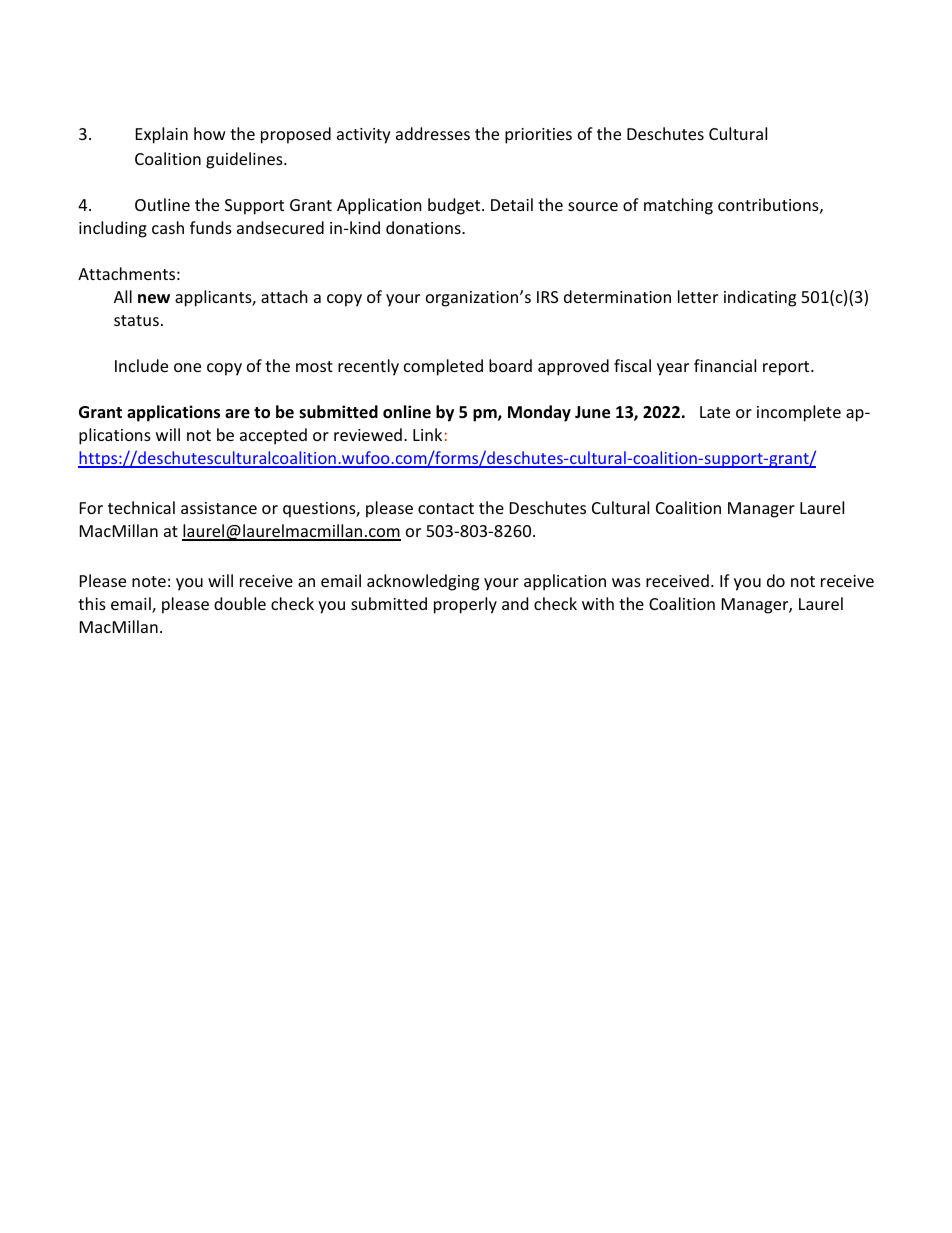 This screenshot has height=1233, width=952. What do you see at coordinates (715, 412) in the screenshot?
I see `Late` at bounding box center [715, 412].
